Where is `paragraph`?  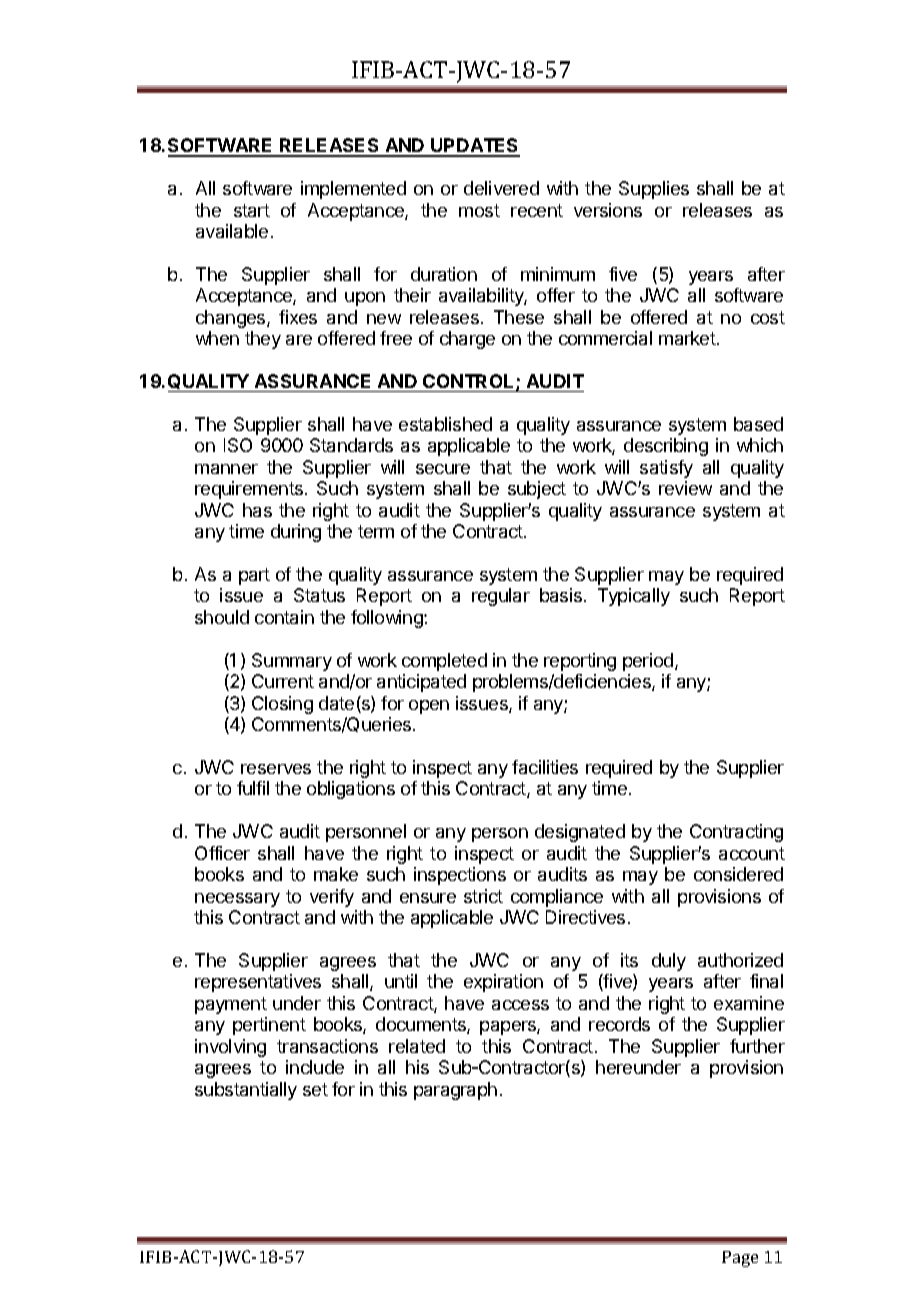
paragraph is located at coordinates (455, 1091).
